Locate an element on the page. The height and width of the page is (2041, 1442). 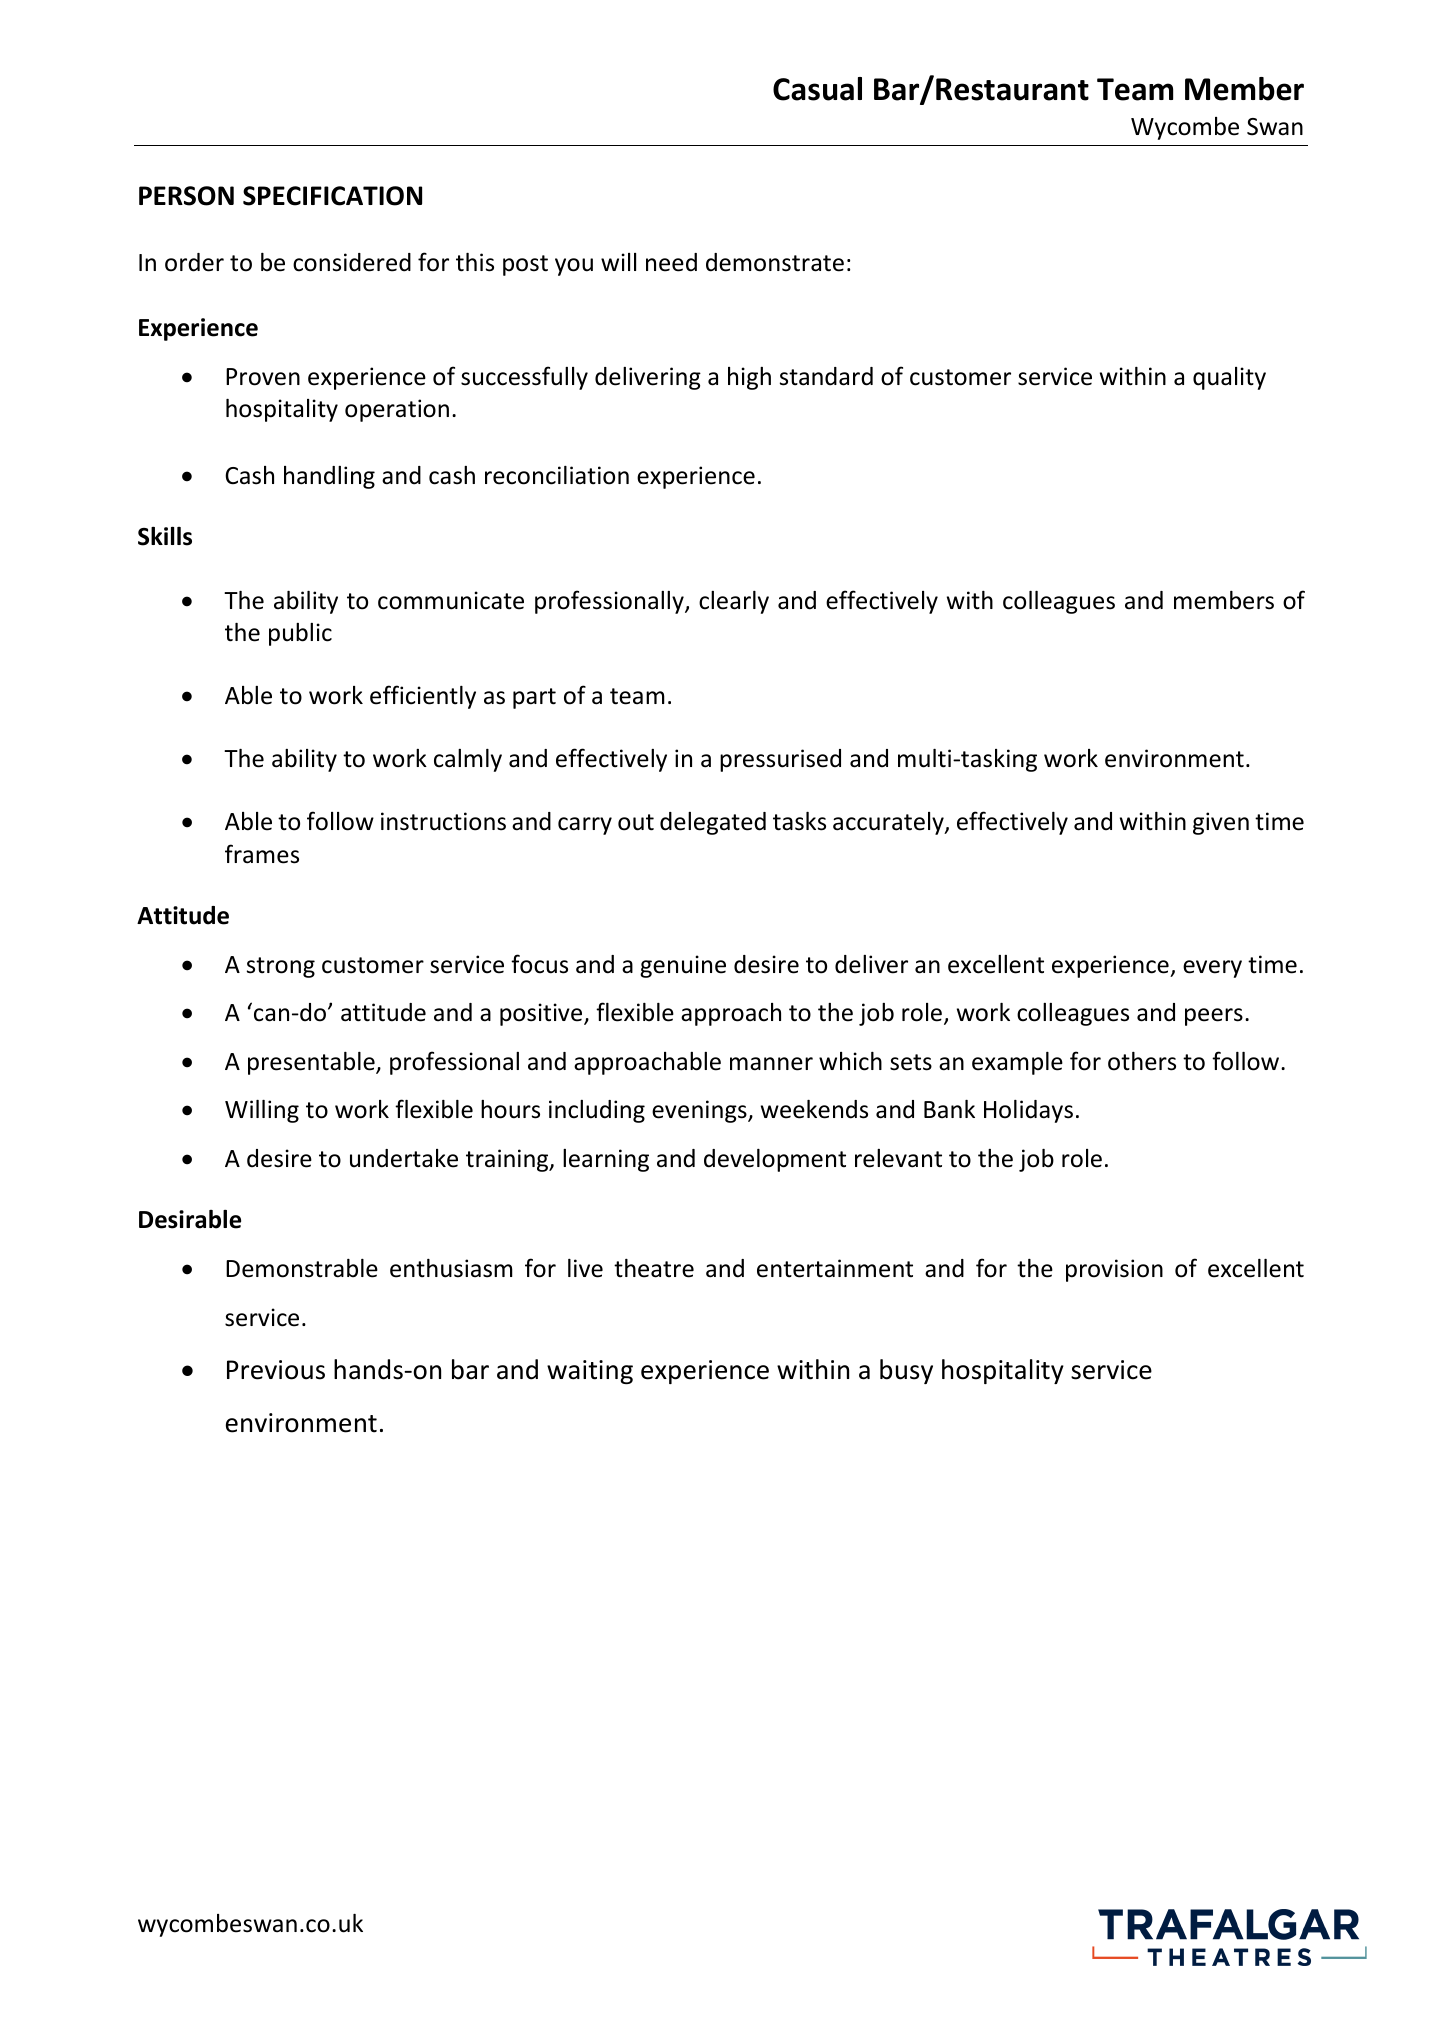
provision is located at coordinates (1114, 1270).
